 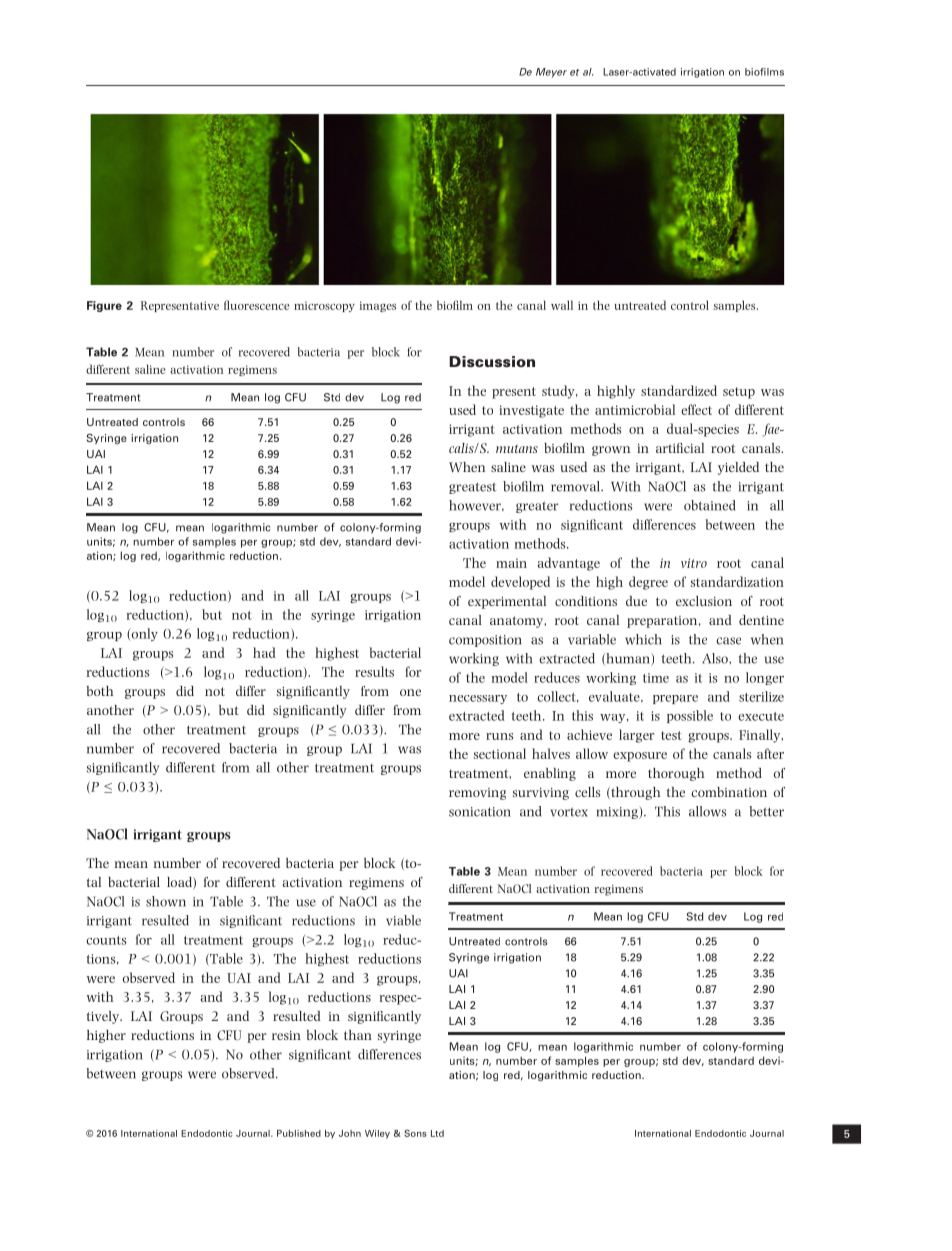 What do you see at coordinates (477, 794) in the image?
I see `removing` at bounding box center [477, 794].
